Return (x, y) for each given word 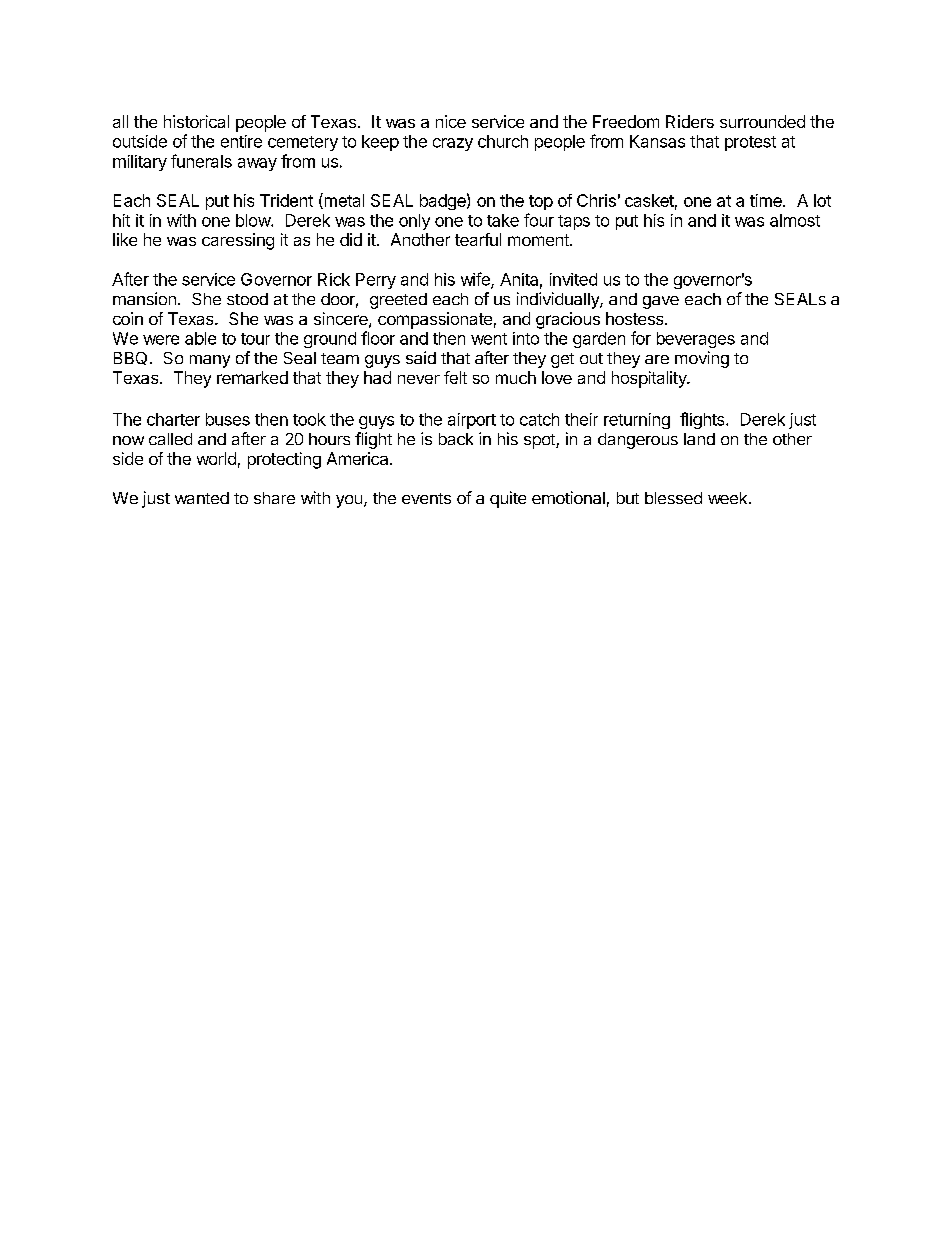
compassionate (435, 320)
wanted (202, 498)
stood (247, 299)
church (503, 141)
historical (196, 121)
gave (661, 302)
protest (750, 143)
